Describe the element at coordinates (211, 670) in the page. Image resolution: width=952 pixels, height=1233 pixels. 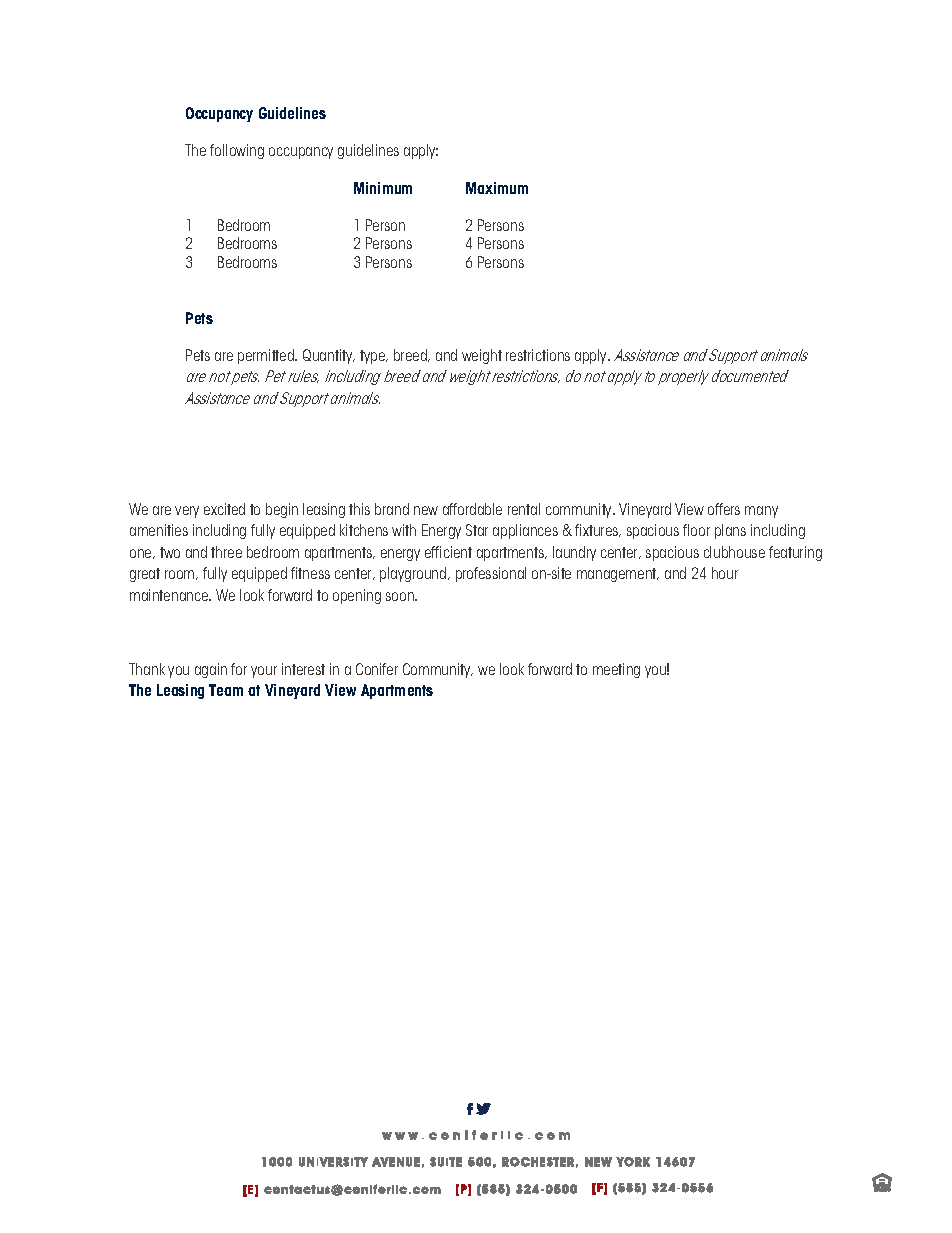
I see `again` at that location.
